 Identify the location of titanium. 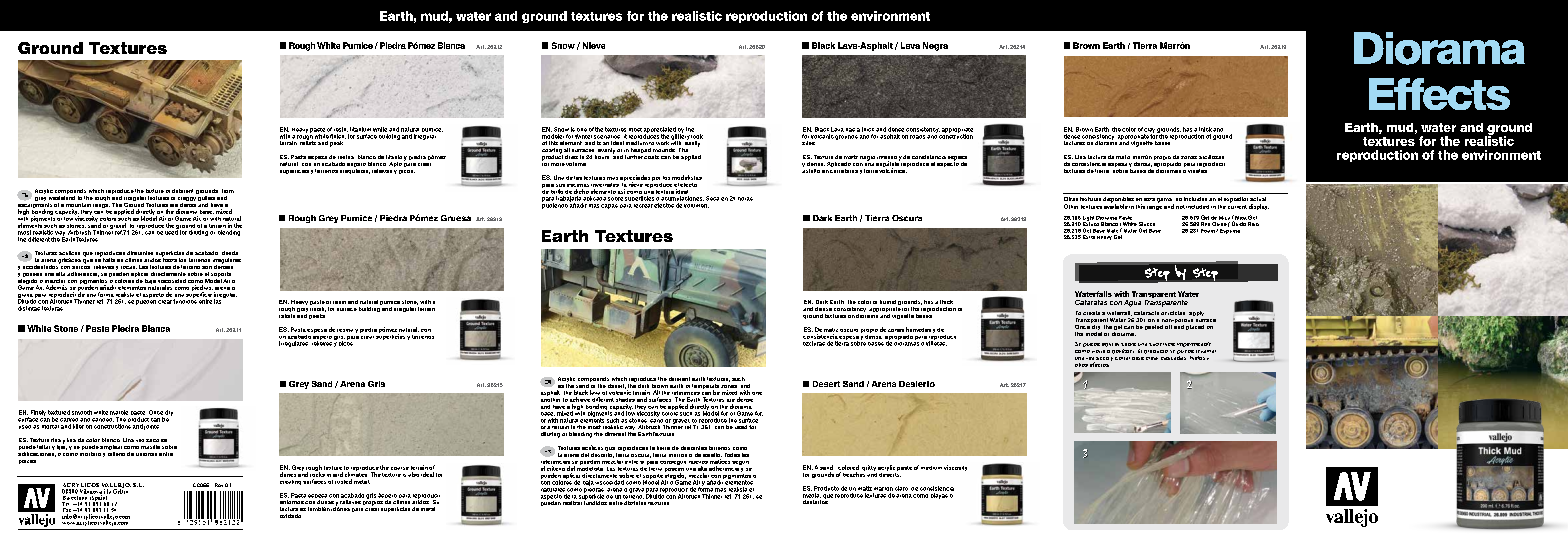
(360, 129).
